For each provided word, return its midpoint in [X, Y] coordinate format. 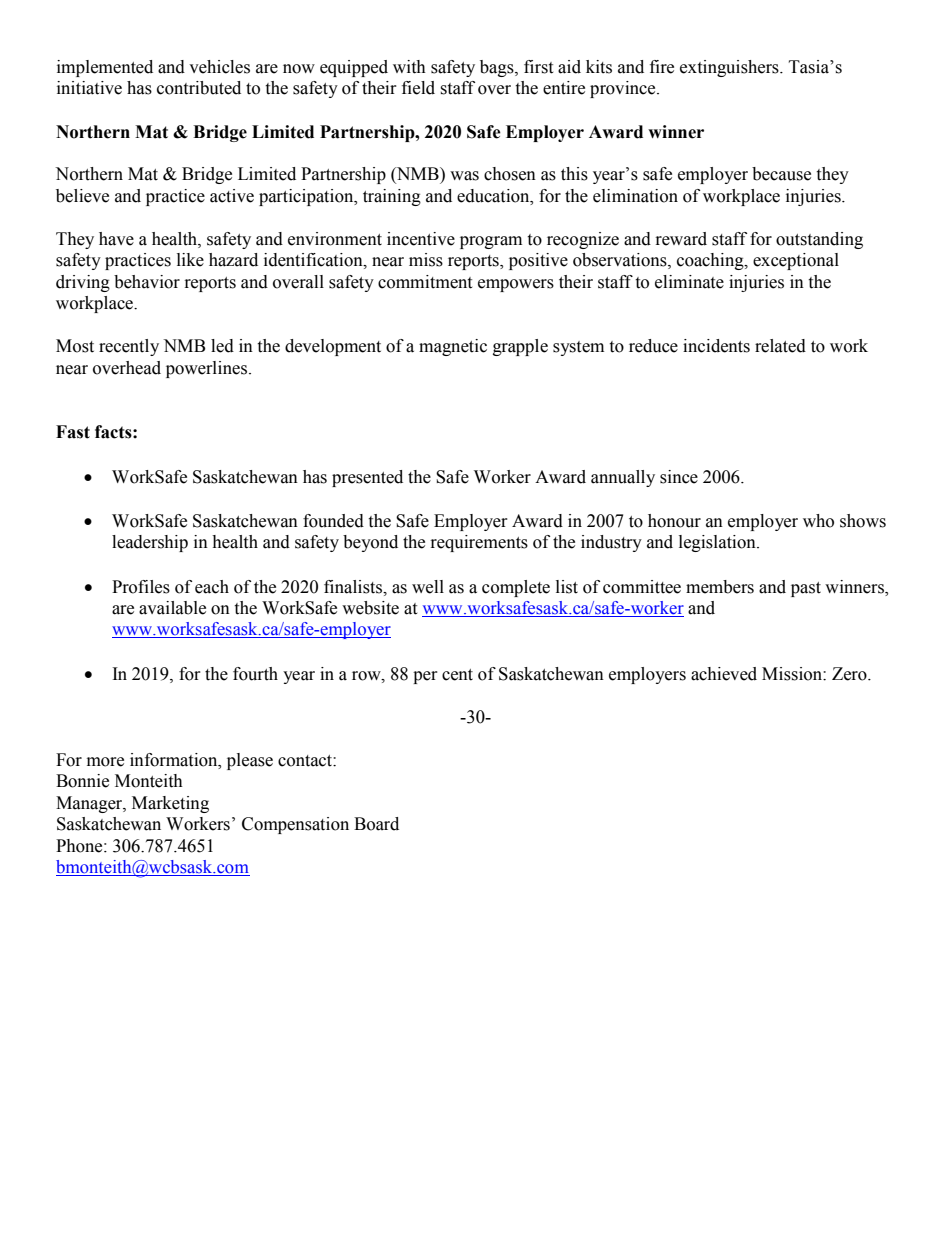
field [418, 88]
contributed [199, 88]
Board [376, 824]
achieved [724, 674]
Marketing [170, 804]
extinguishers [730, 68]
